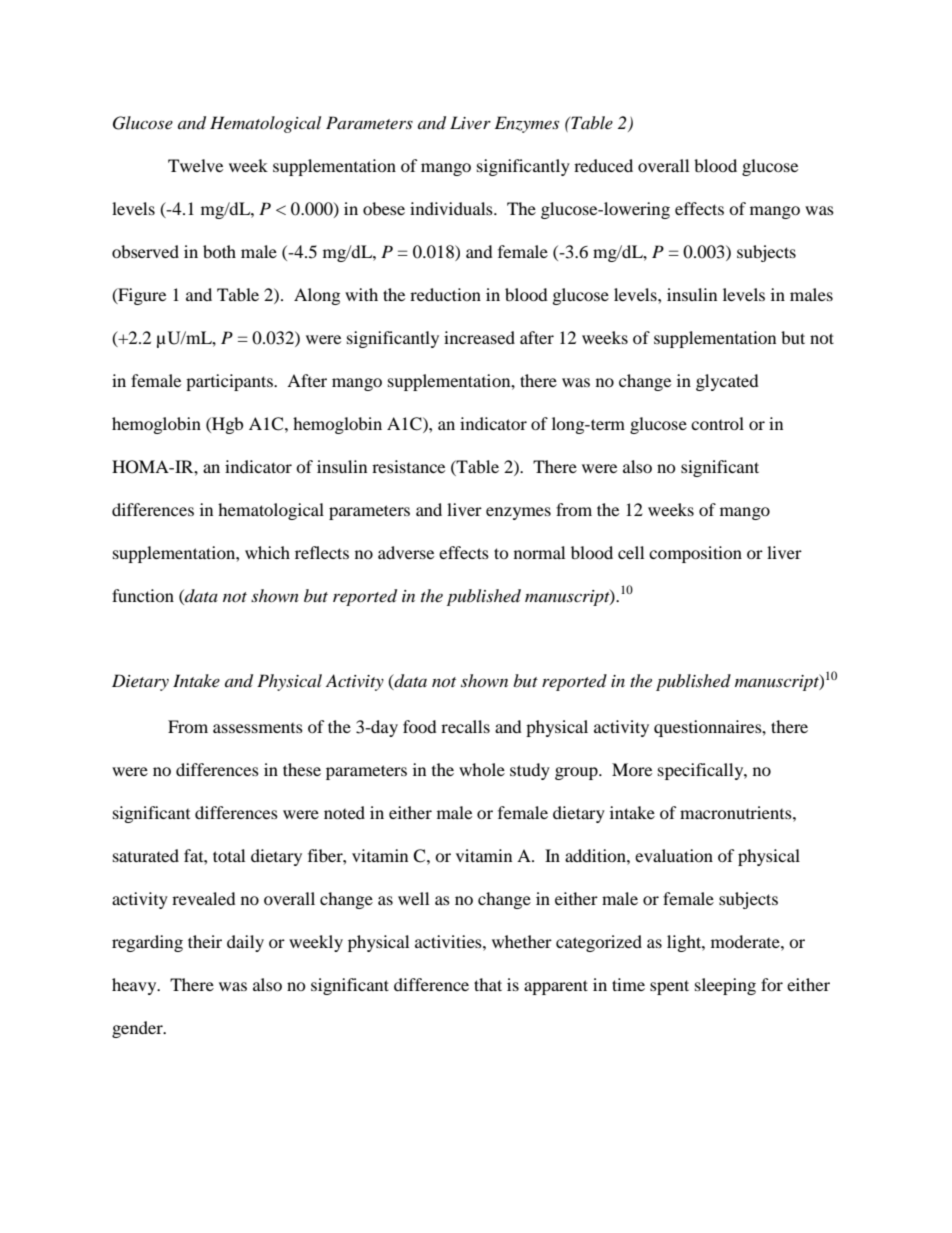  I want to click on that, so click(488, 984).
